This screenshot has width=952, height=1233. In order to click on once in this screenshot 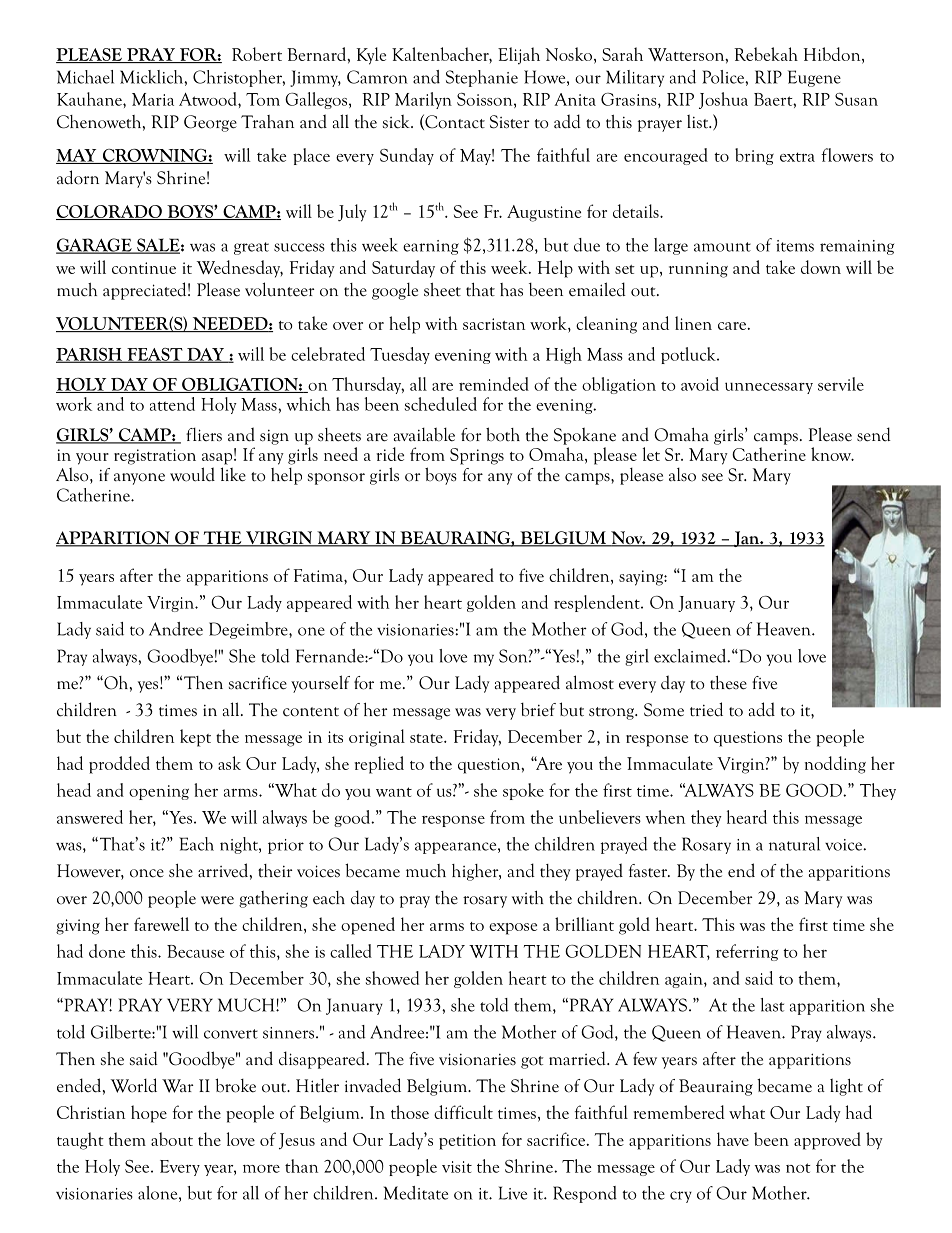, I will do `click(147, 873)`.
